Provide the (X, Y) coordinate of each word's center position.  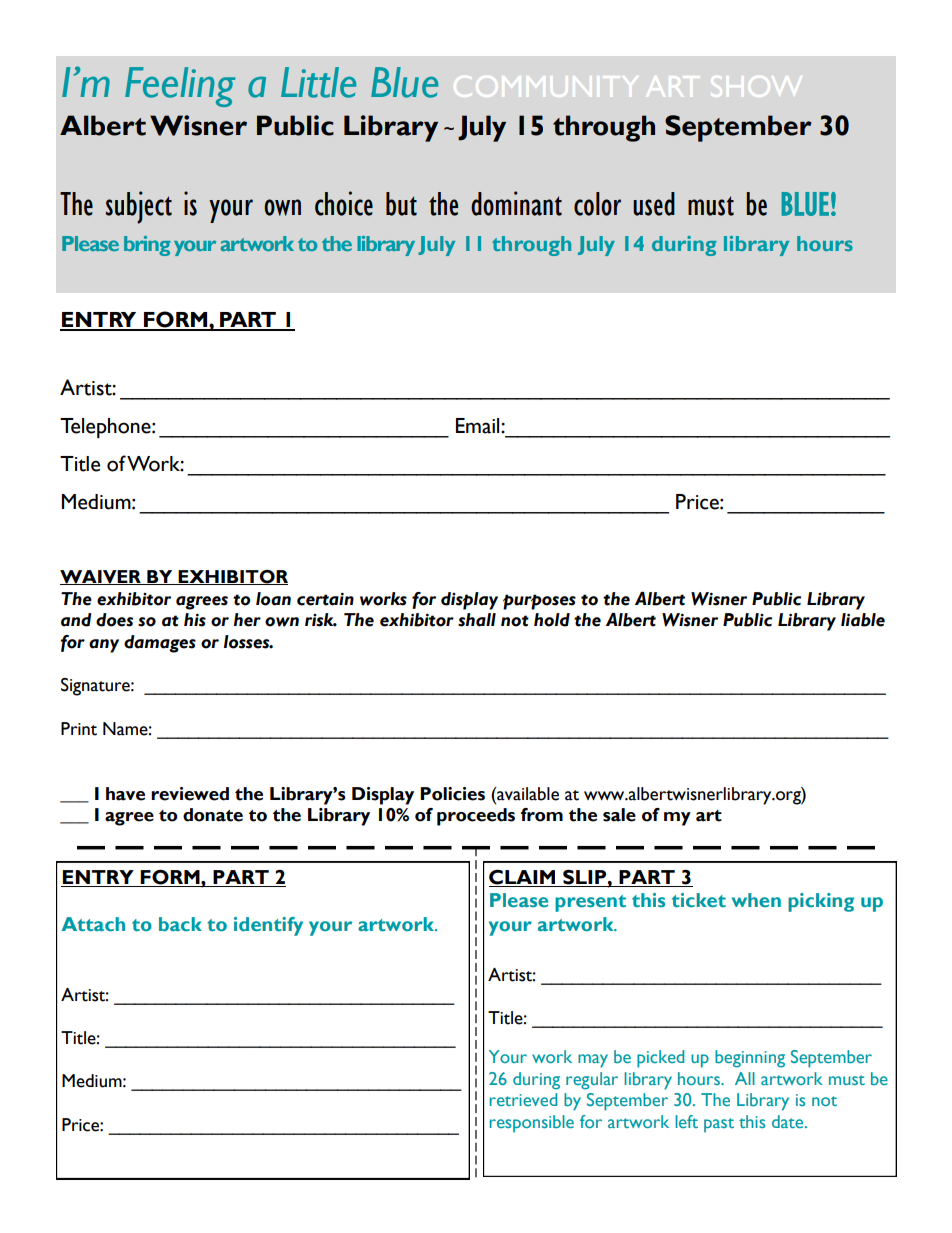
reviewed (190, 794)
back (180, 924)
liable (863, 620)
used (654, 204)
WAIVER (101, 577)
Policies (452, 794)
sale (619, 815)
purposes (539, 602)
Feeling (180, 87)
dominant (516, 203)
